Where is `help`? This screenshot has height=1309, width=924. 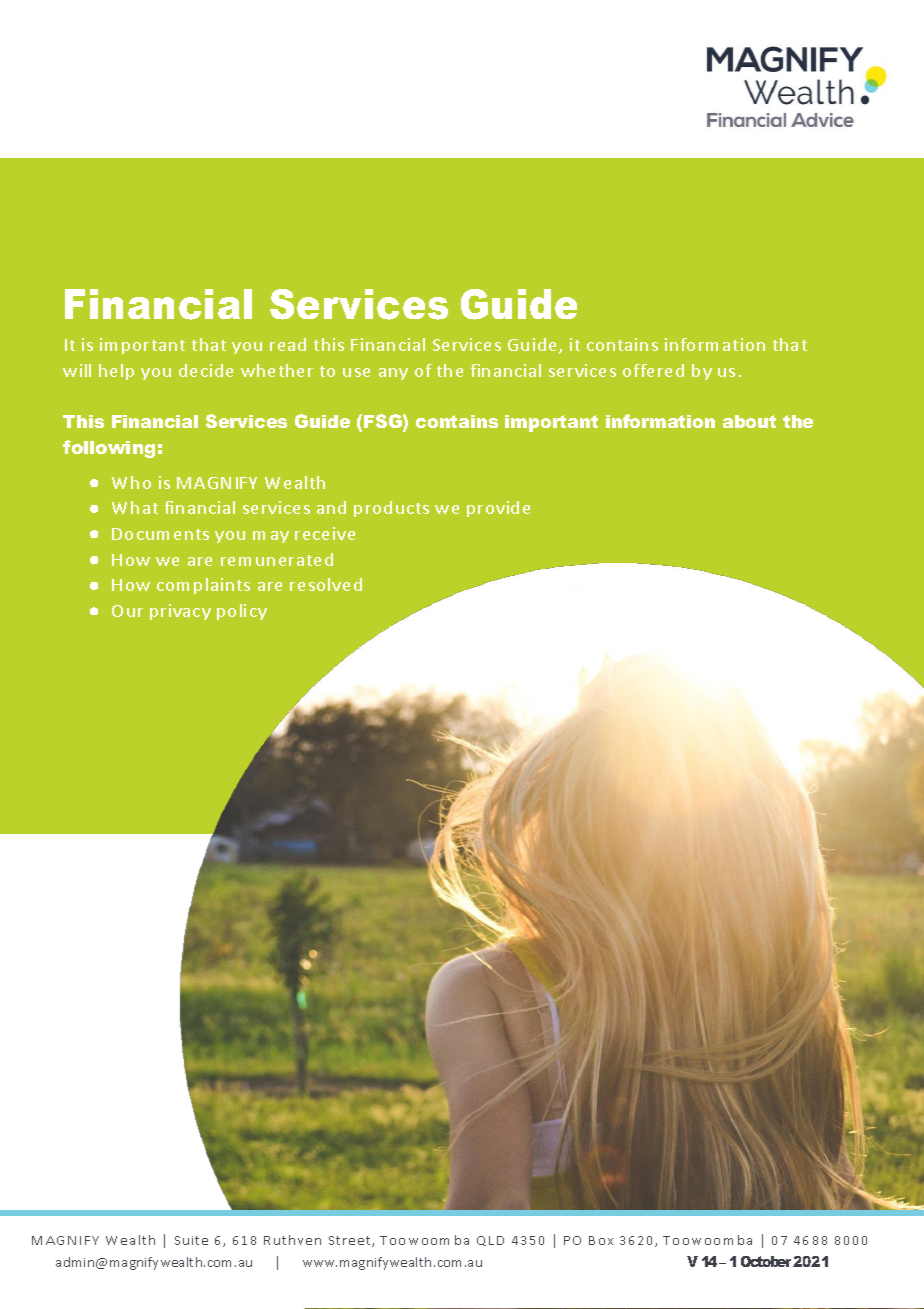 help is located at coordinates (116, 372).
